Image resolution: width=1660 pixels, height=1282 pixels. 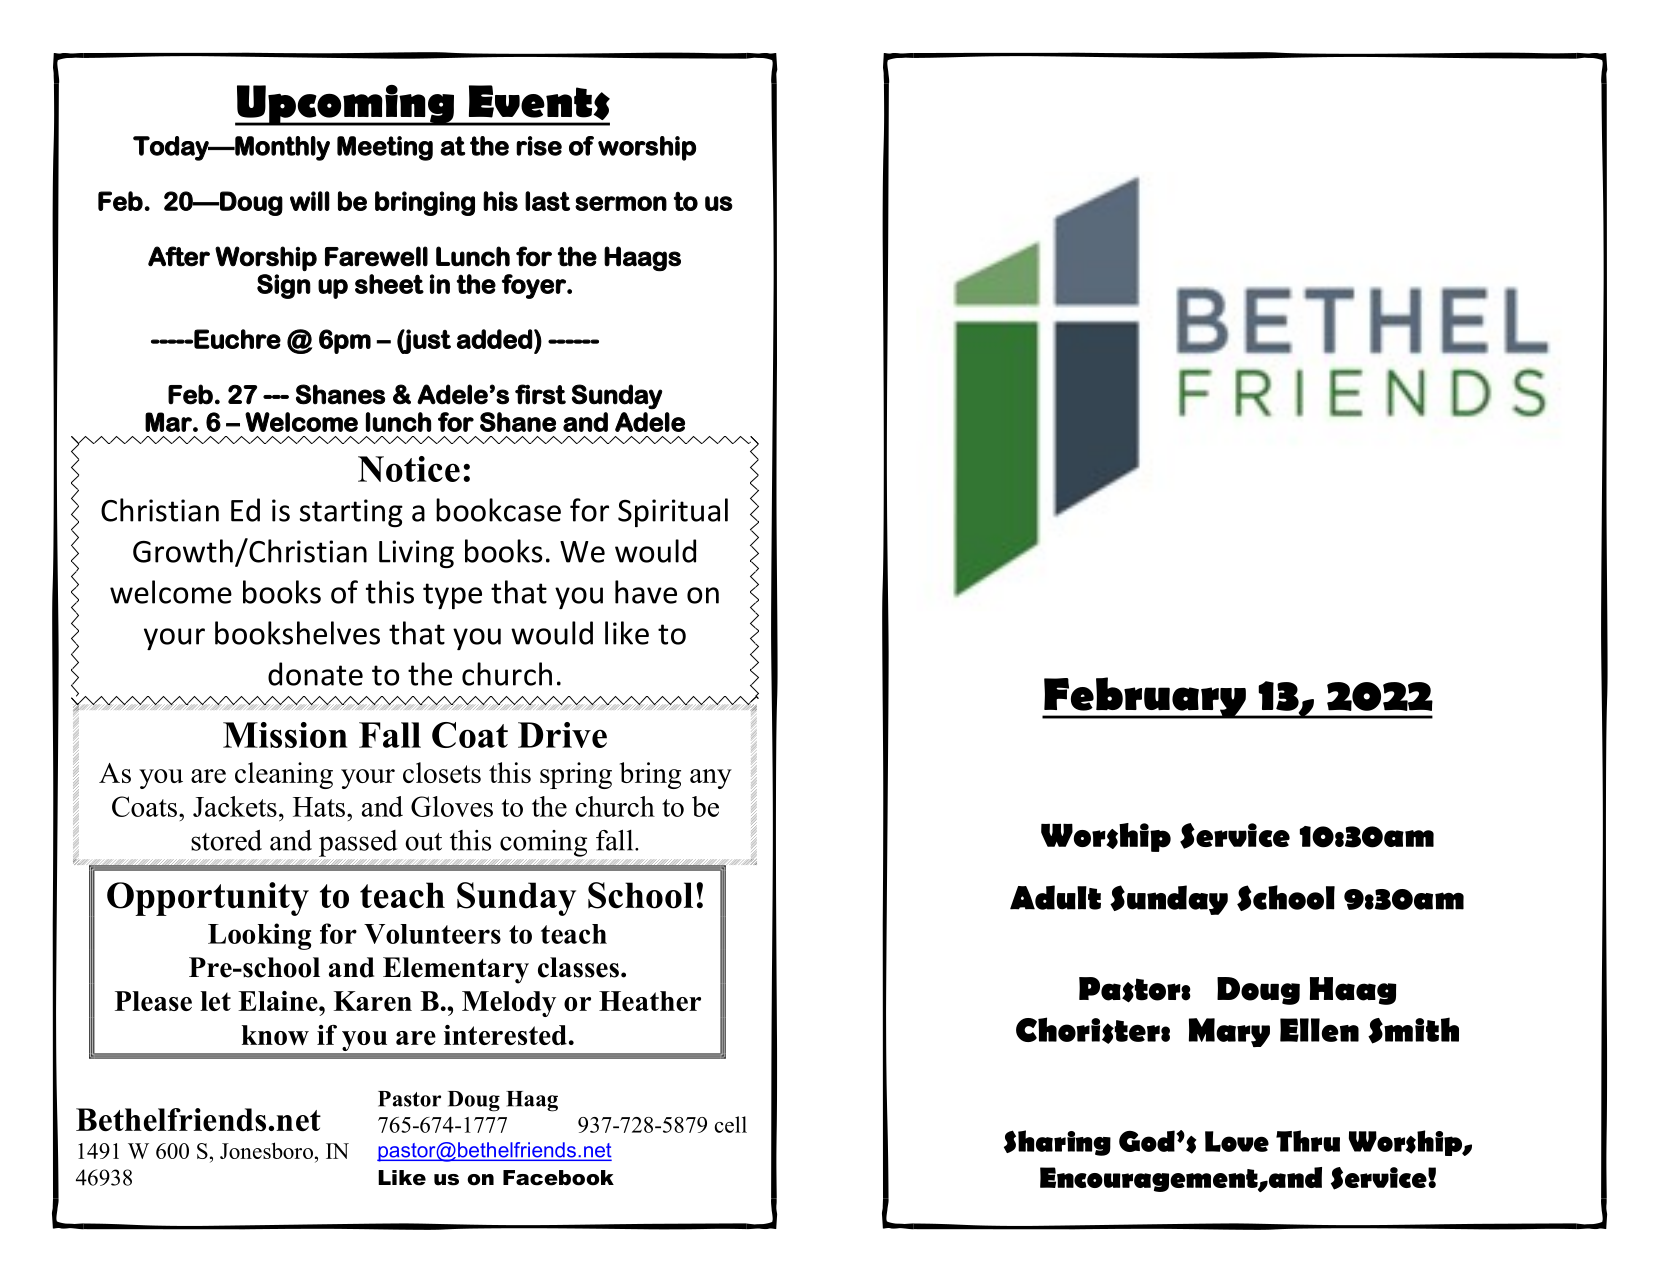 What do you see at coordinates (315, 674) in the image?
I see `donate` at bounding box center [315, 674].
